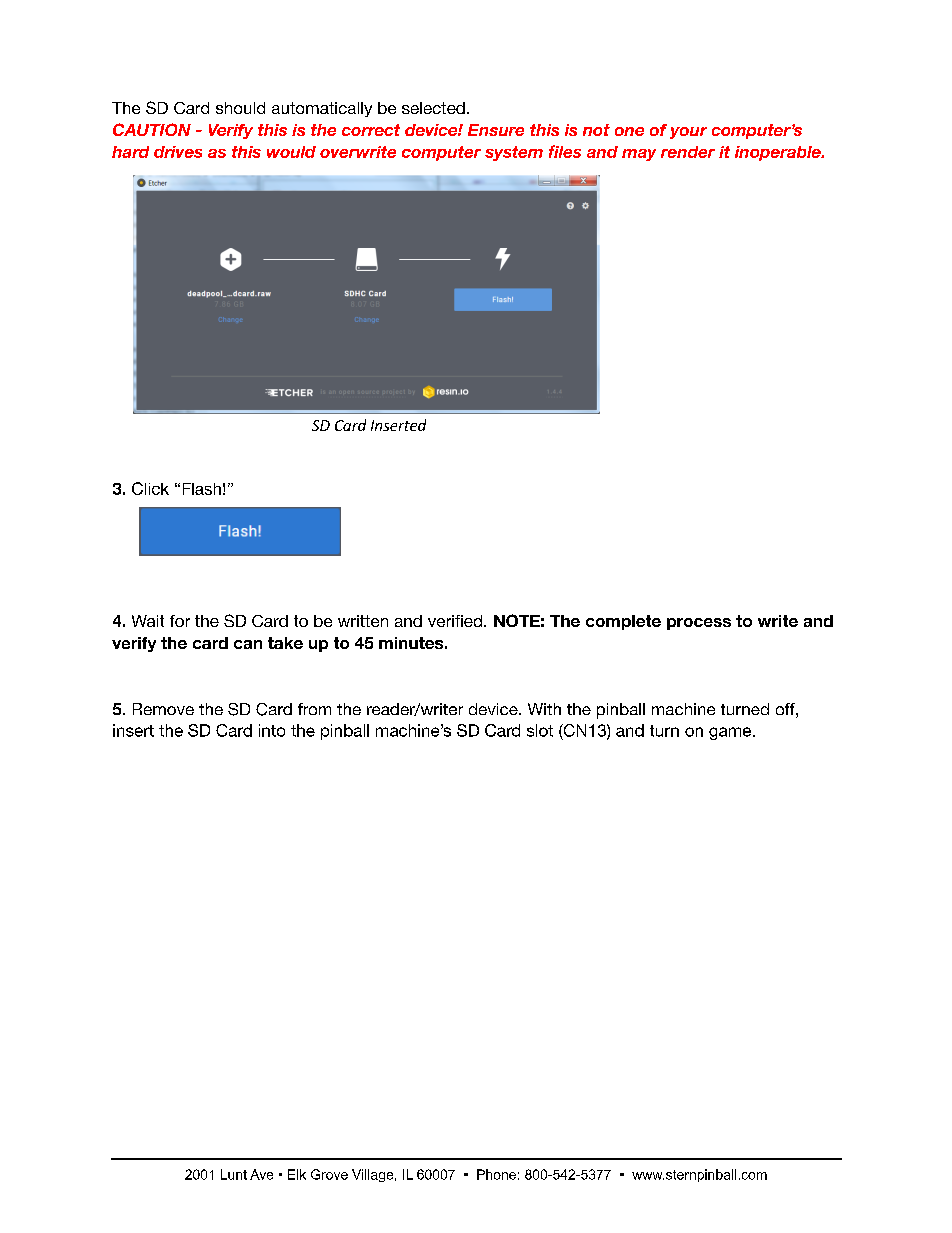 This document has width=952, height=1233. I want to click on Flash, so click(202, 489).
